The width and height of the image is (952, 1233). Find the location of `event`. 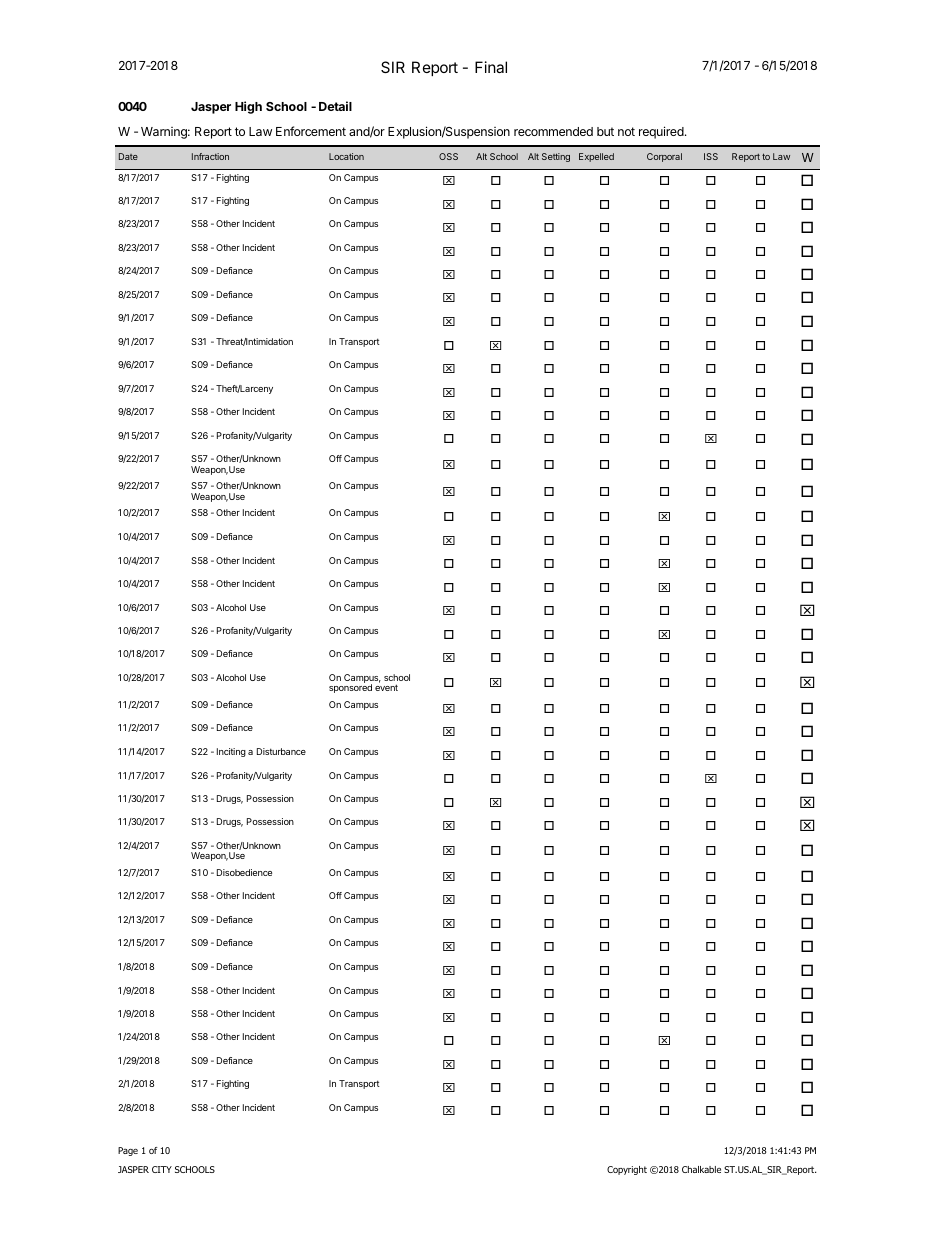

event is located at coordinates (386, 687).
